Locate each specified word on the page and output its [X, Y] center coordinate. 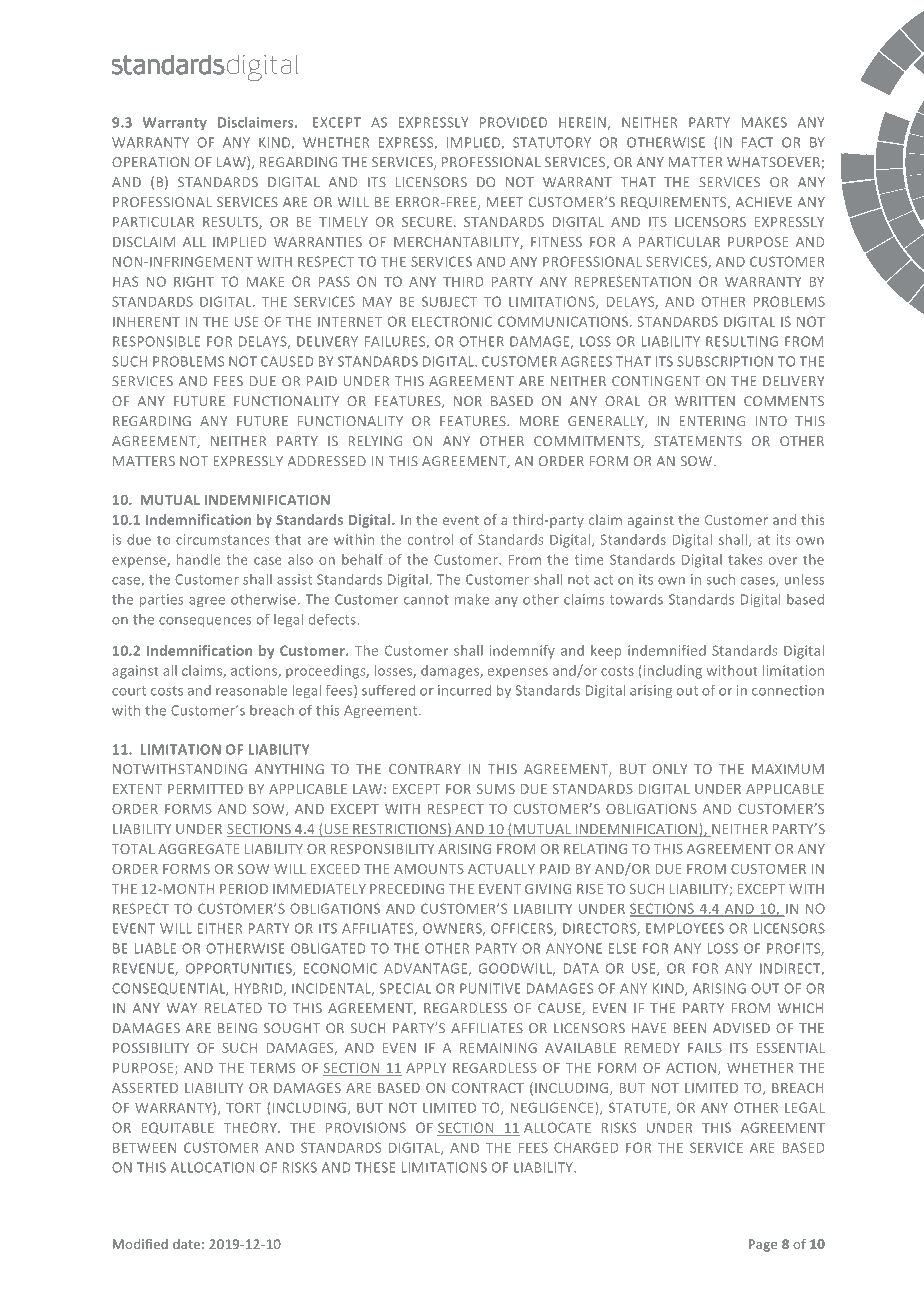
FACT [758, 142]
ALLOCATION [212, 1167]
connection [788, 690]
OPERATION [150, 162]
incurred [464, 690]
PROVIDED [513, 122]
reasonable [251, 690]
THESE [375, 1167]
